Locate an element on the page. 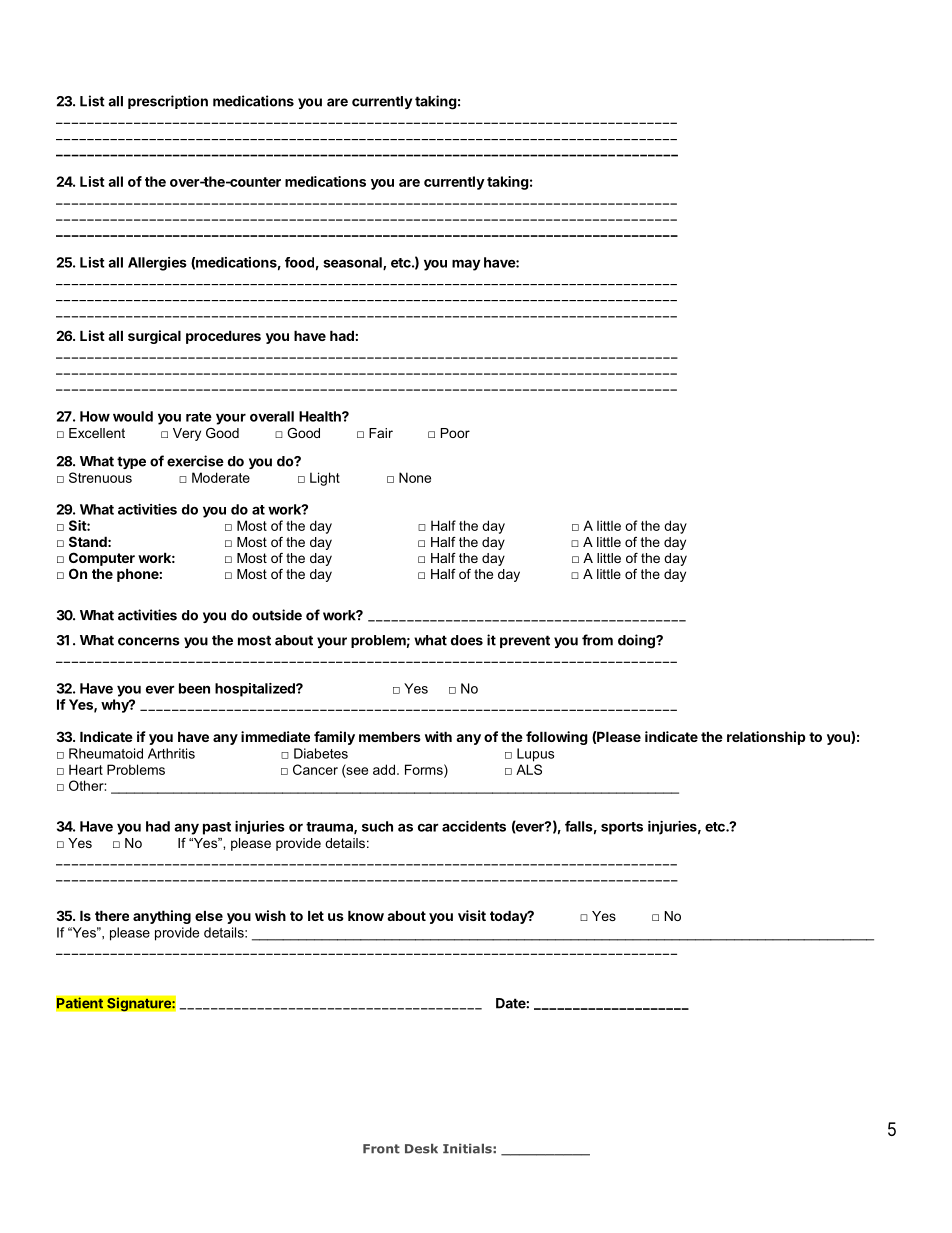 Image resolution: width=952 pixels, height=1233 pixels. car is located at coordinates (428, 827).
